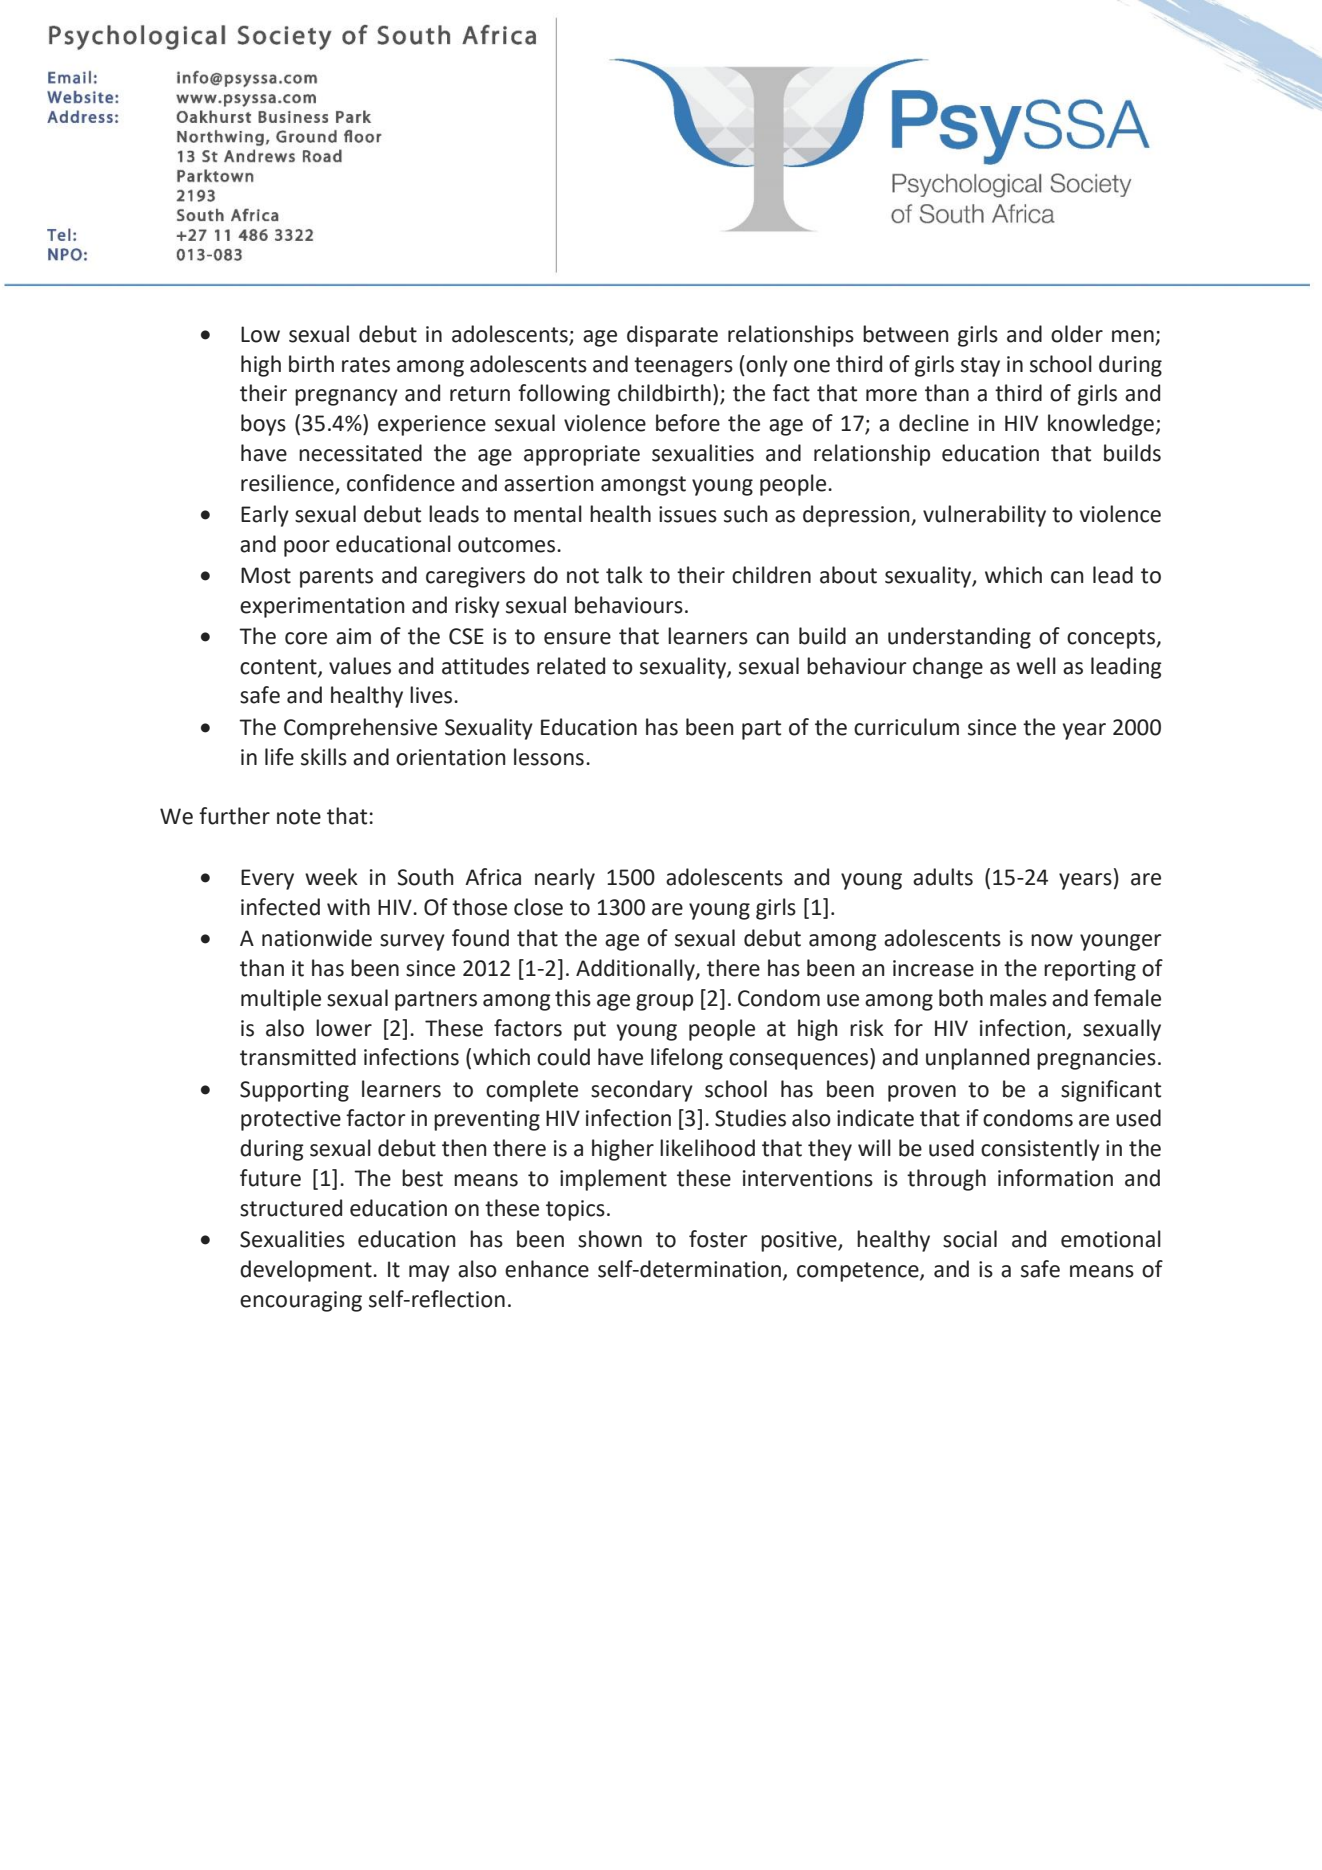 The image size is (1322, 1870). I want to click on lessons, so click(549, 757).
